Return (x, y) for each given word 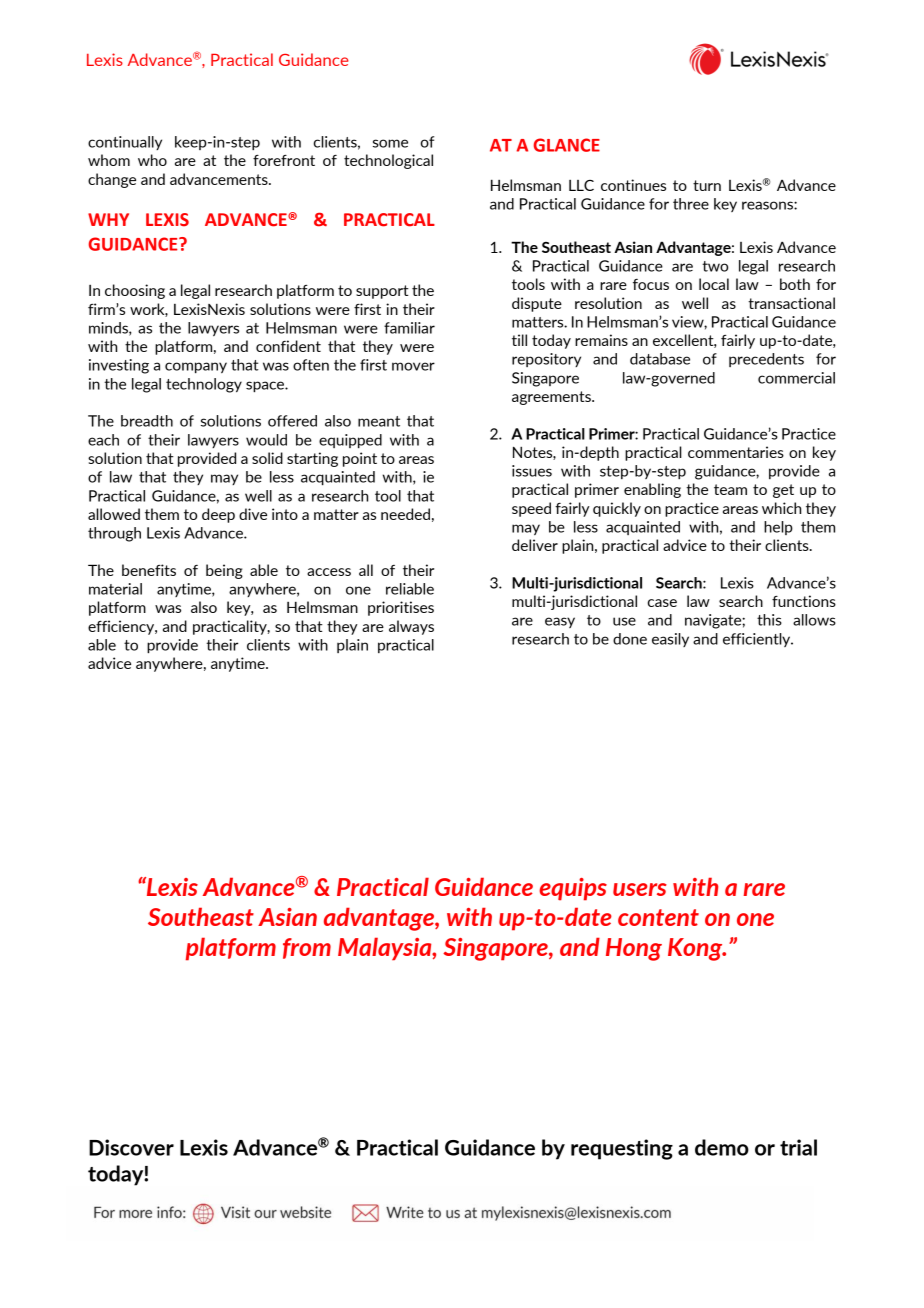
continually (125, 143)
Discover (131, 1147)
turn (707, 185)
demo (722, 1147)
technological (388, 161)
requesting (622, 1149)
